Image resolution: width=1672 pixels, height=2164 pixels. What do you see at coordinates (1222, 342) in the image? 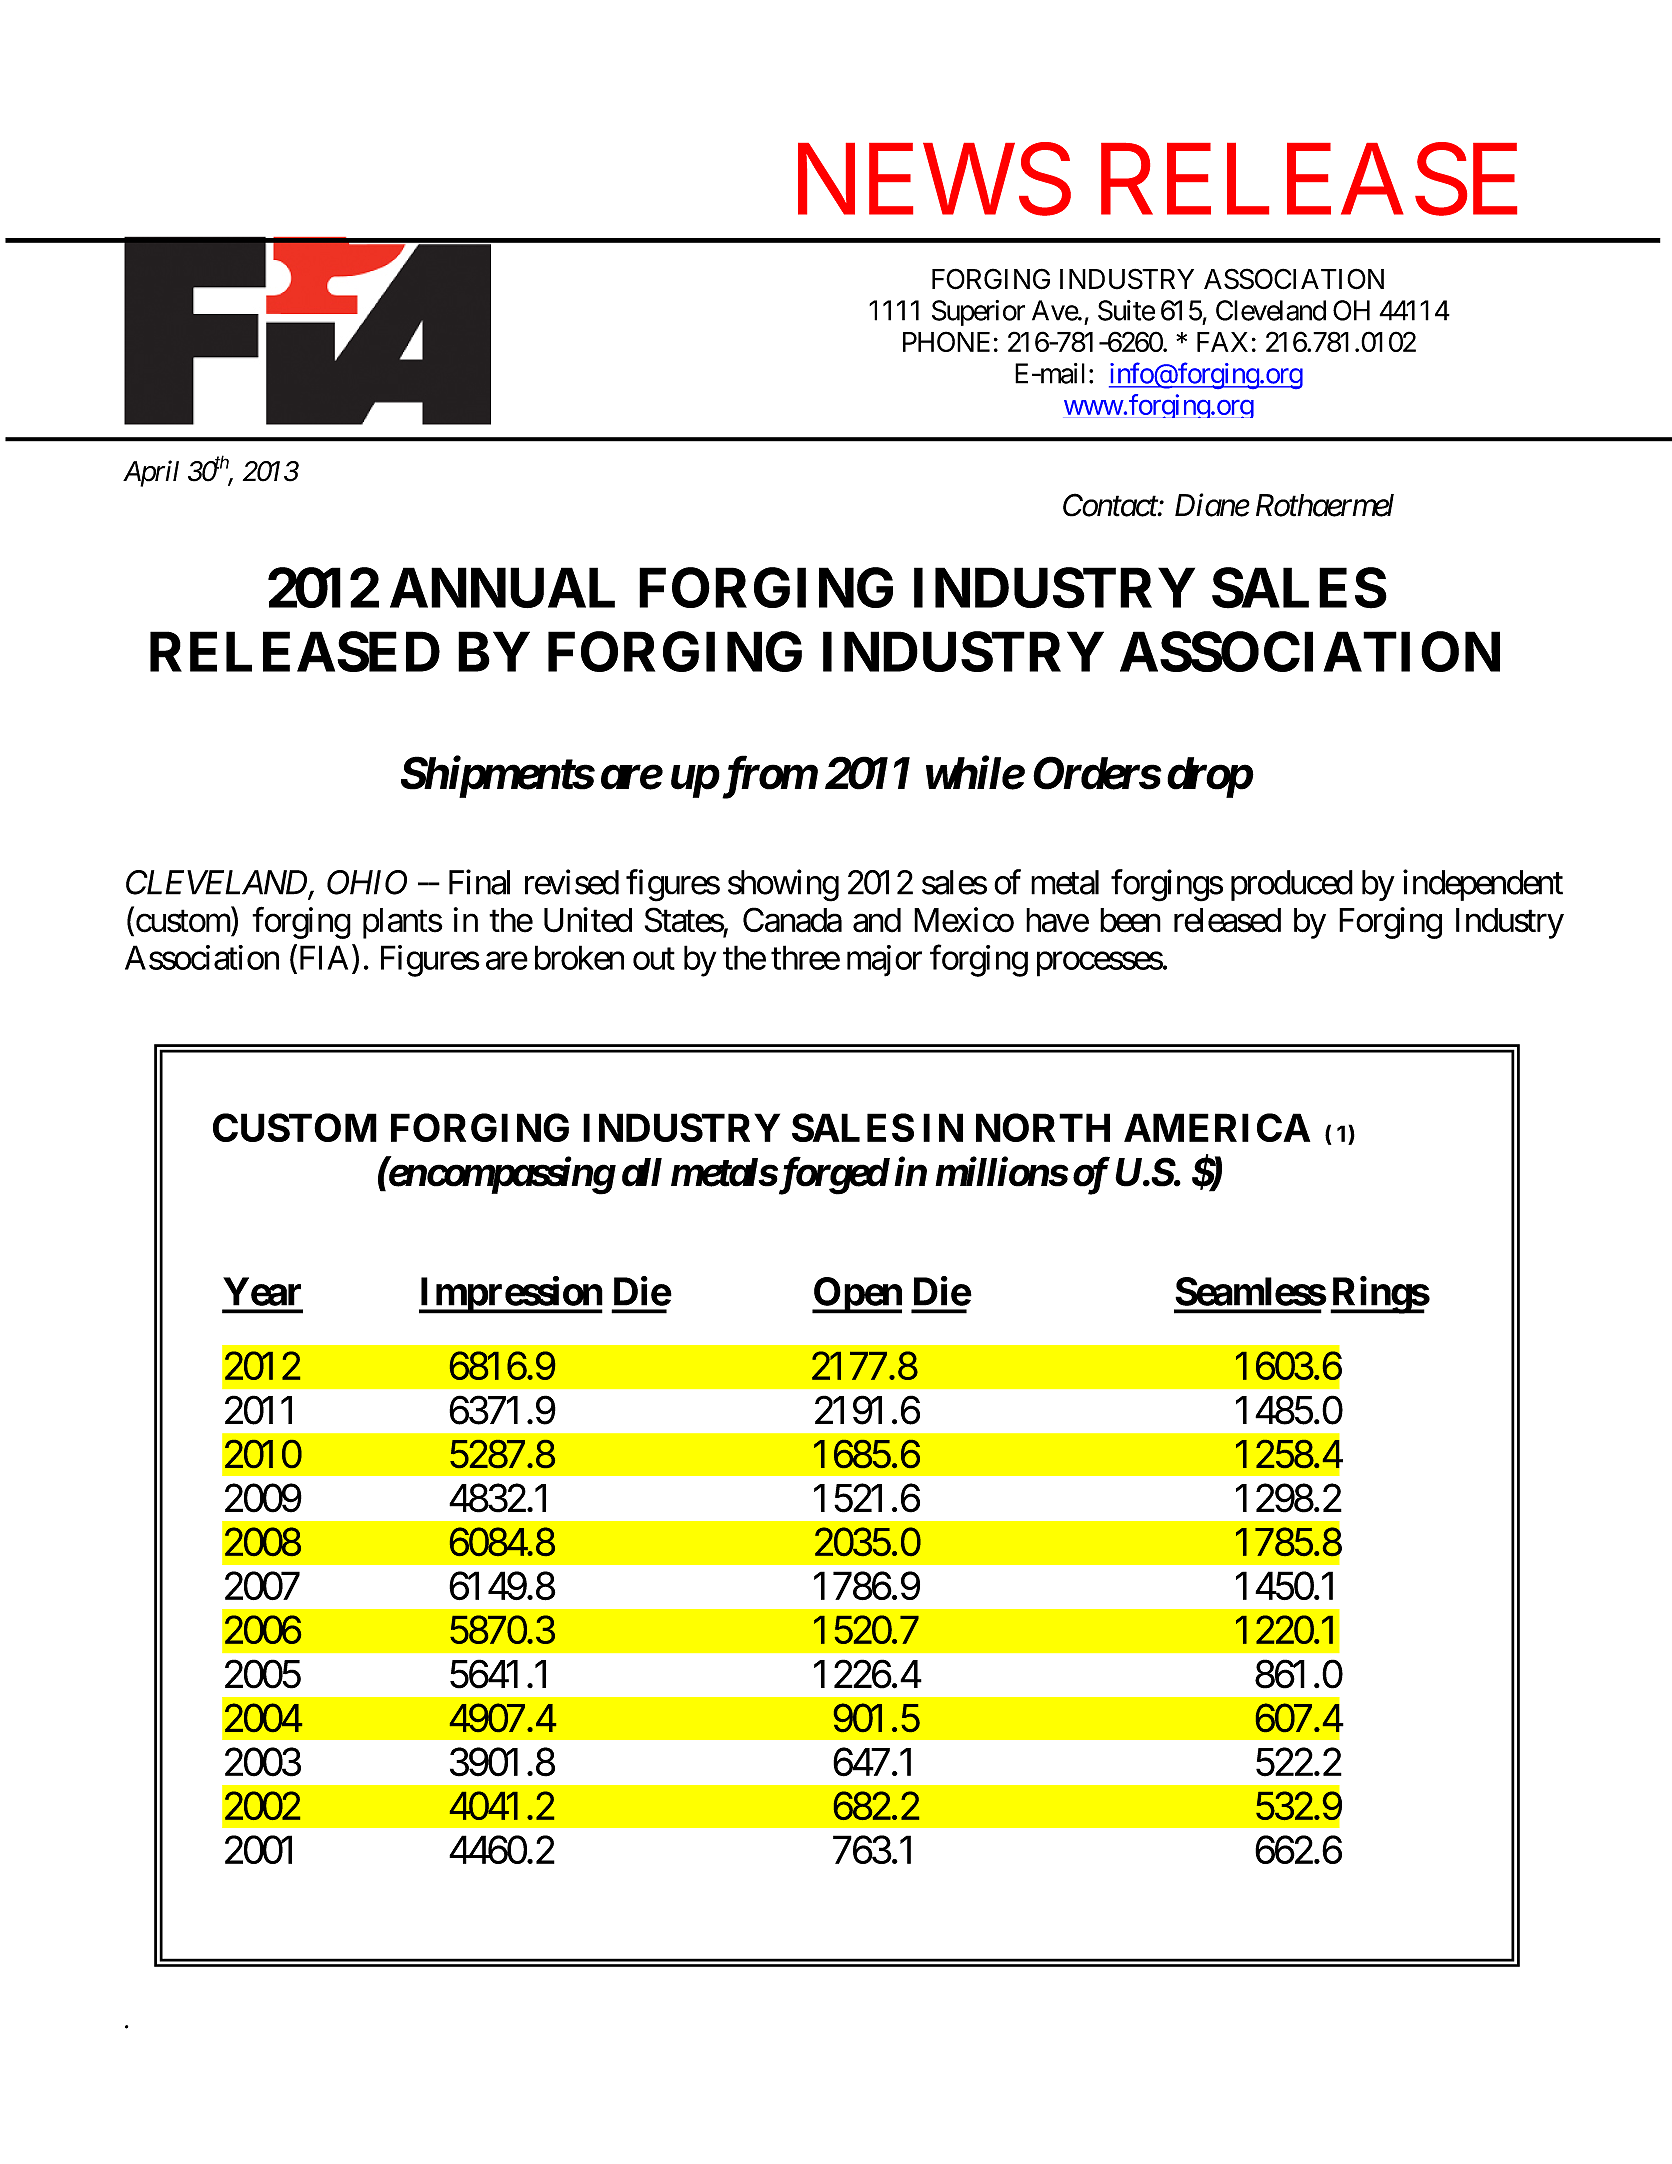
I see `FAX` at bounding box center [1222, 342].
